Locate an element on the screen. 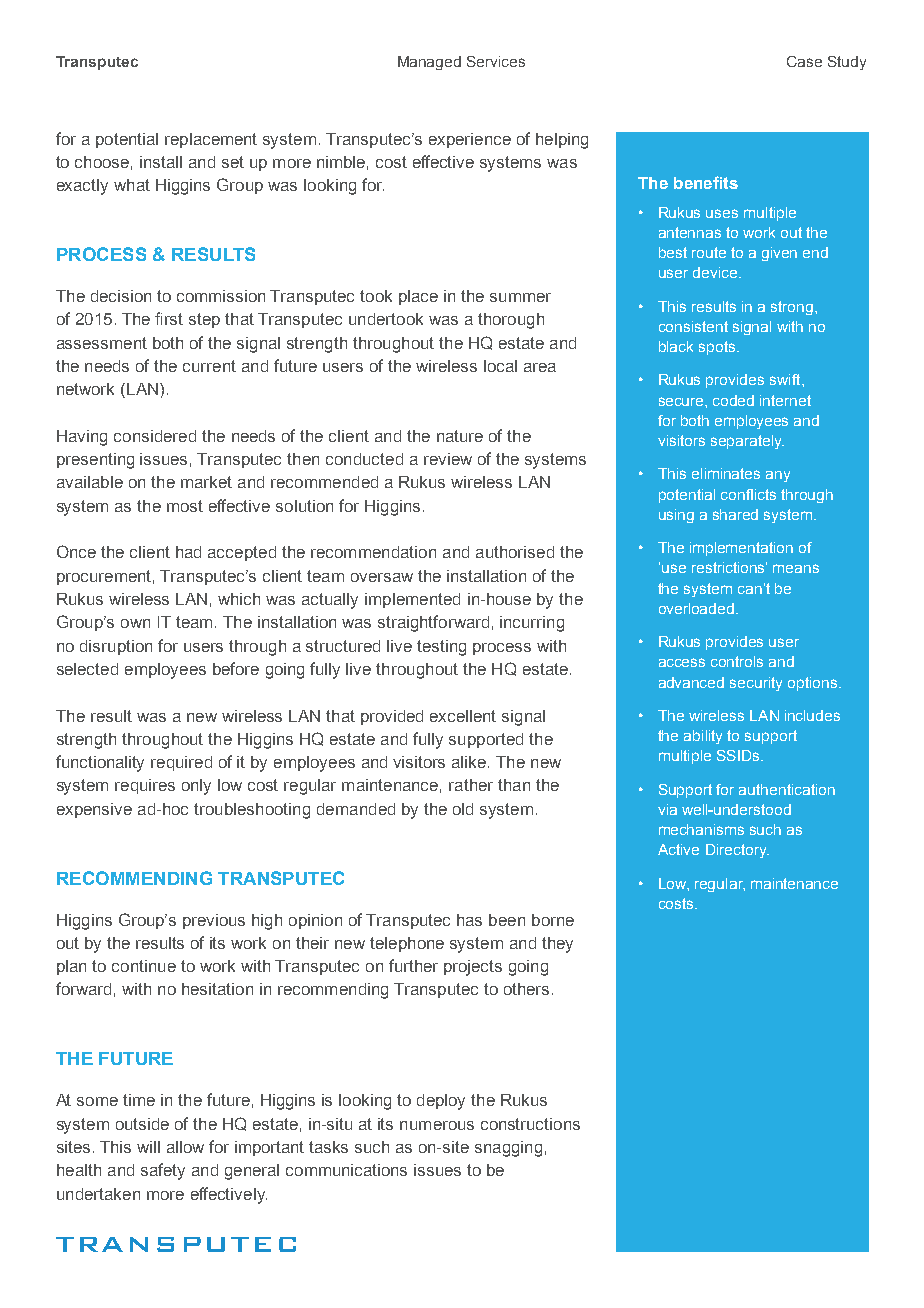 The image size is (924, 1308). Case is located at coordinates (804, 61).
